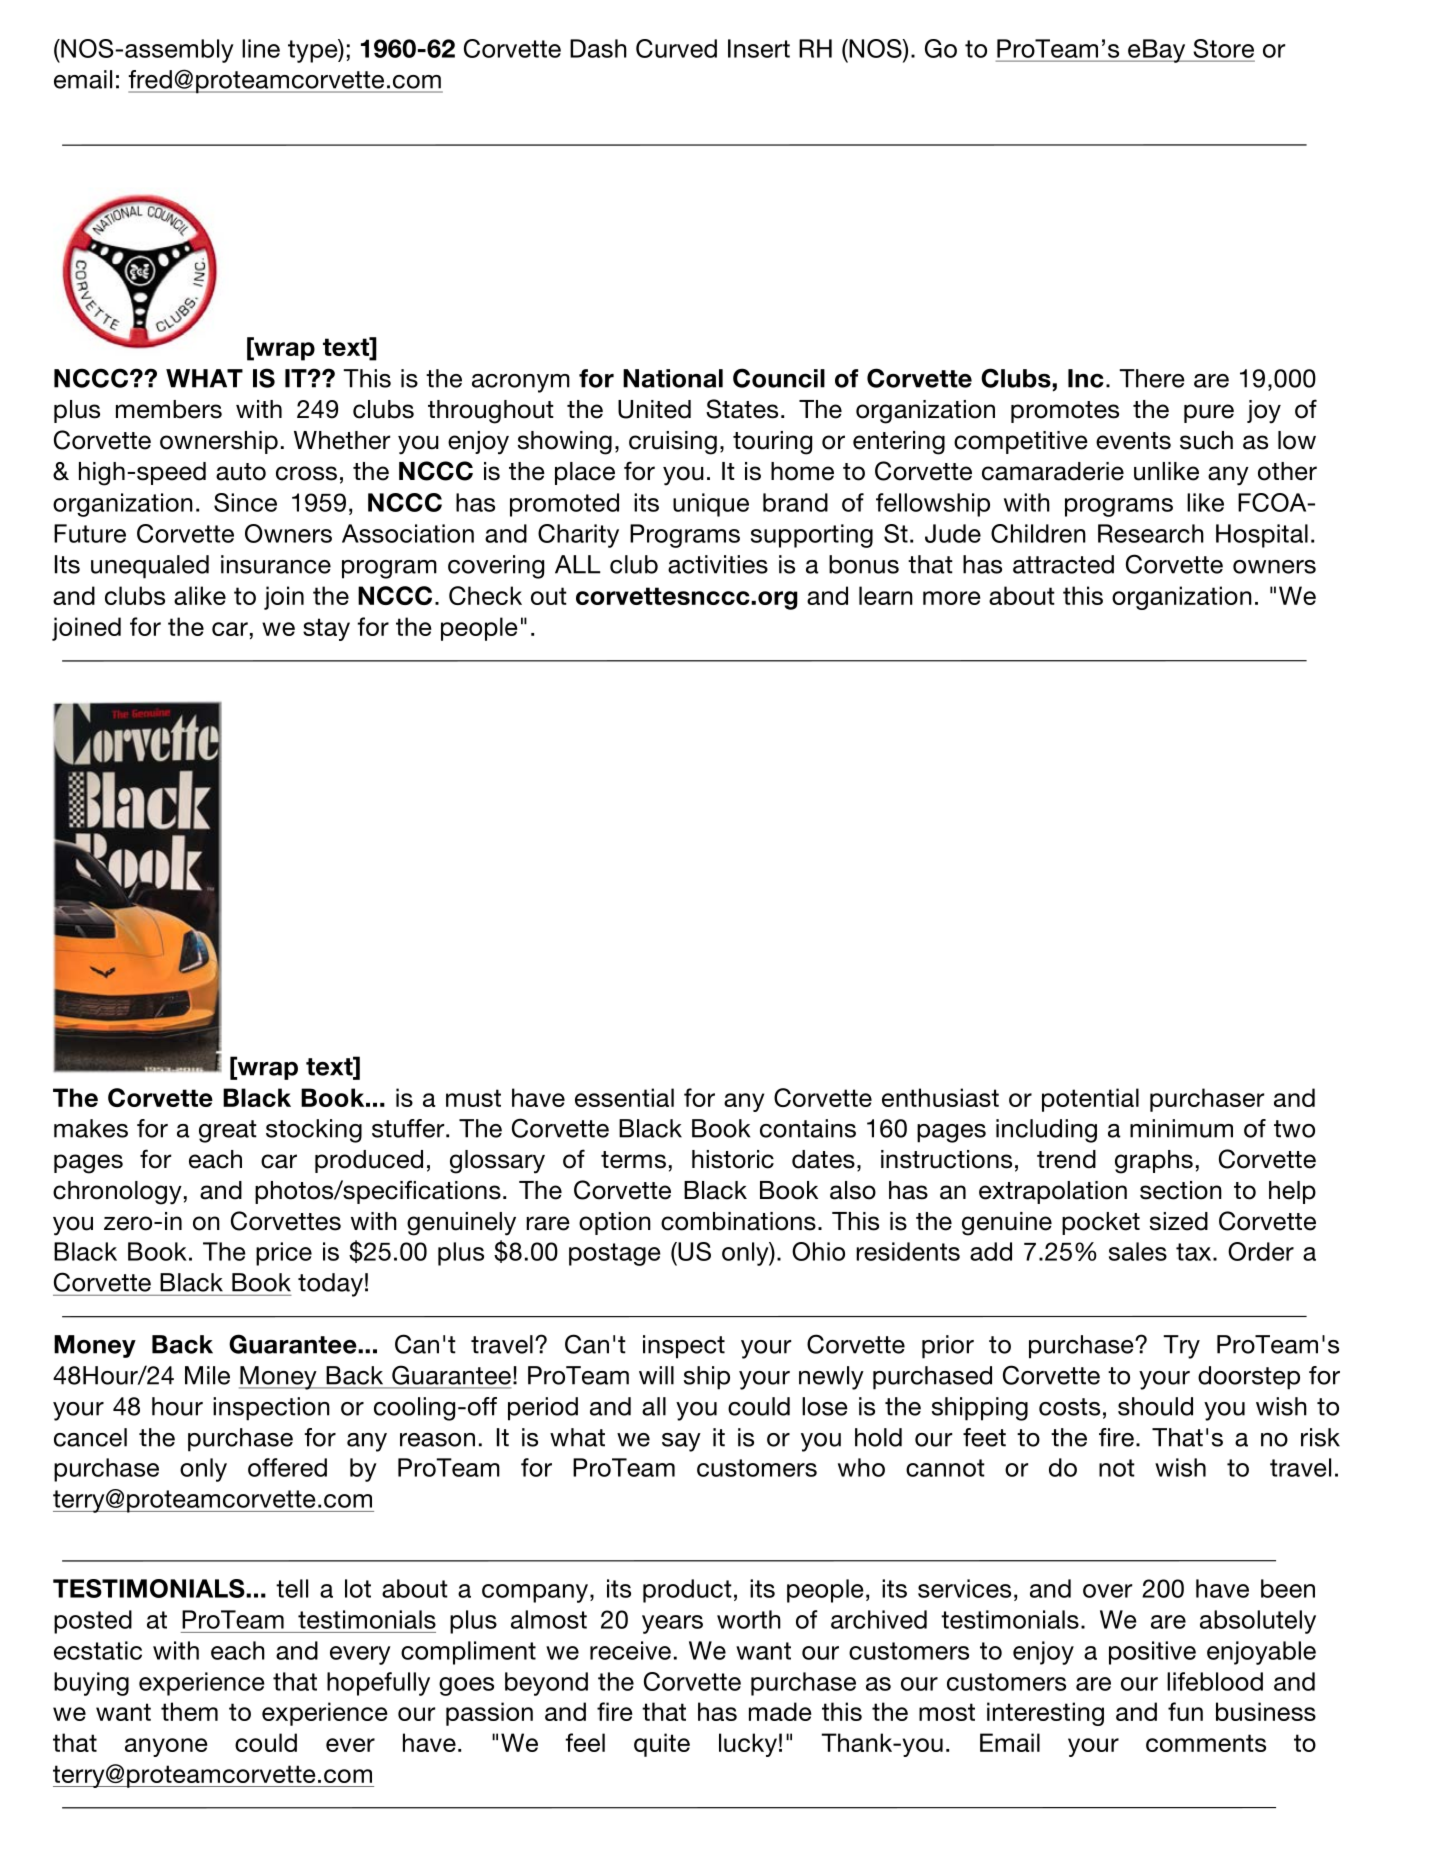  Describe the element at coordinates (1195, 1252) in the screenshot. I see `tax` at that location.
